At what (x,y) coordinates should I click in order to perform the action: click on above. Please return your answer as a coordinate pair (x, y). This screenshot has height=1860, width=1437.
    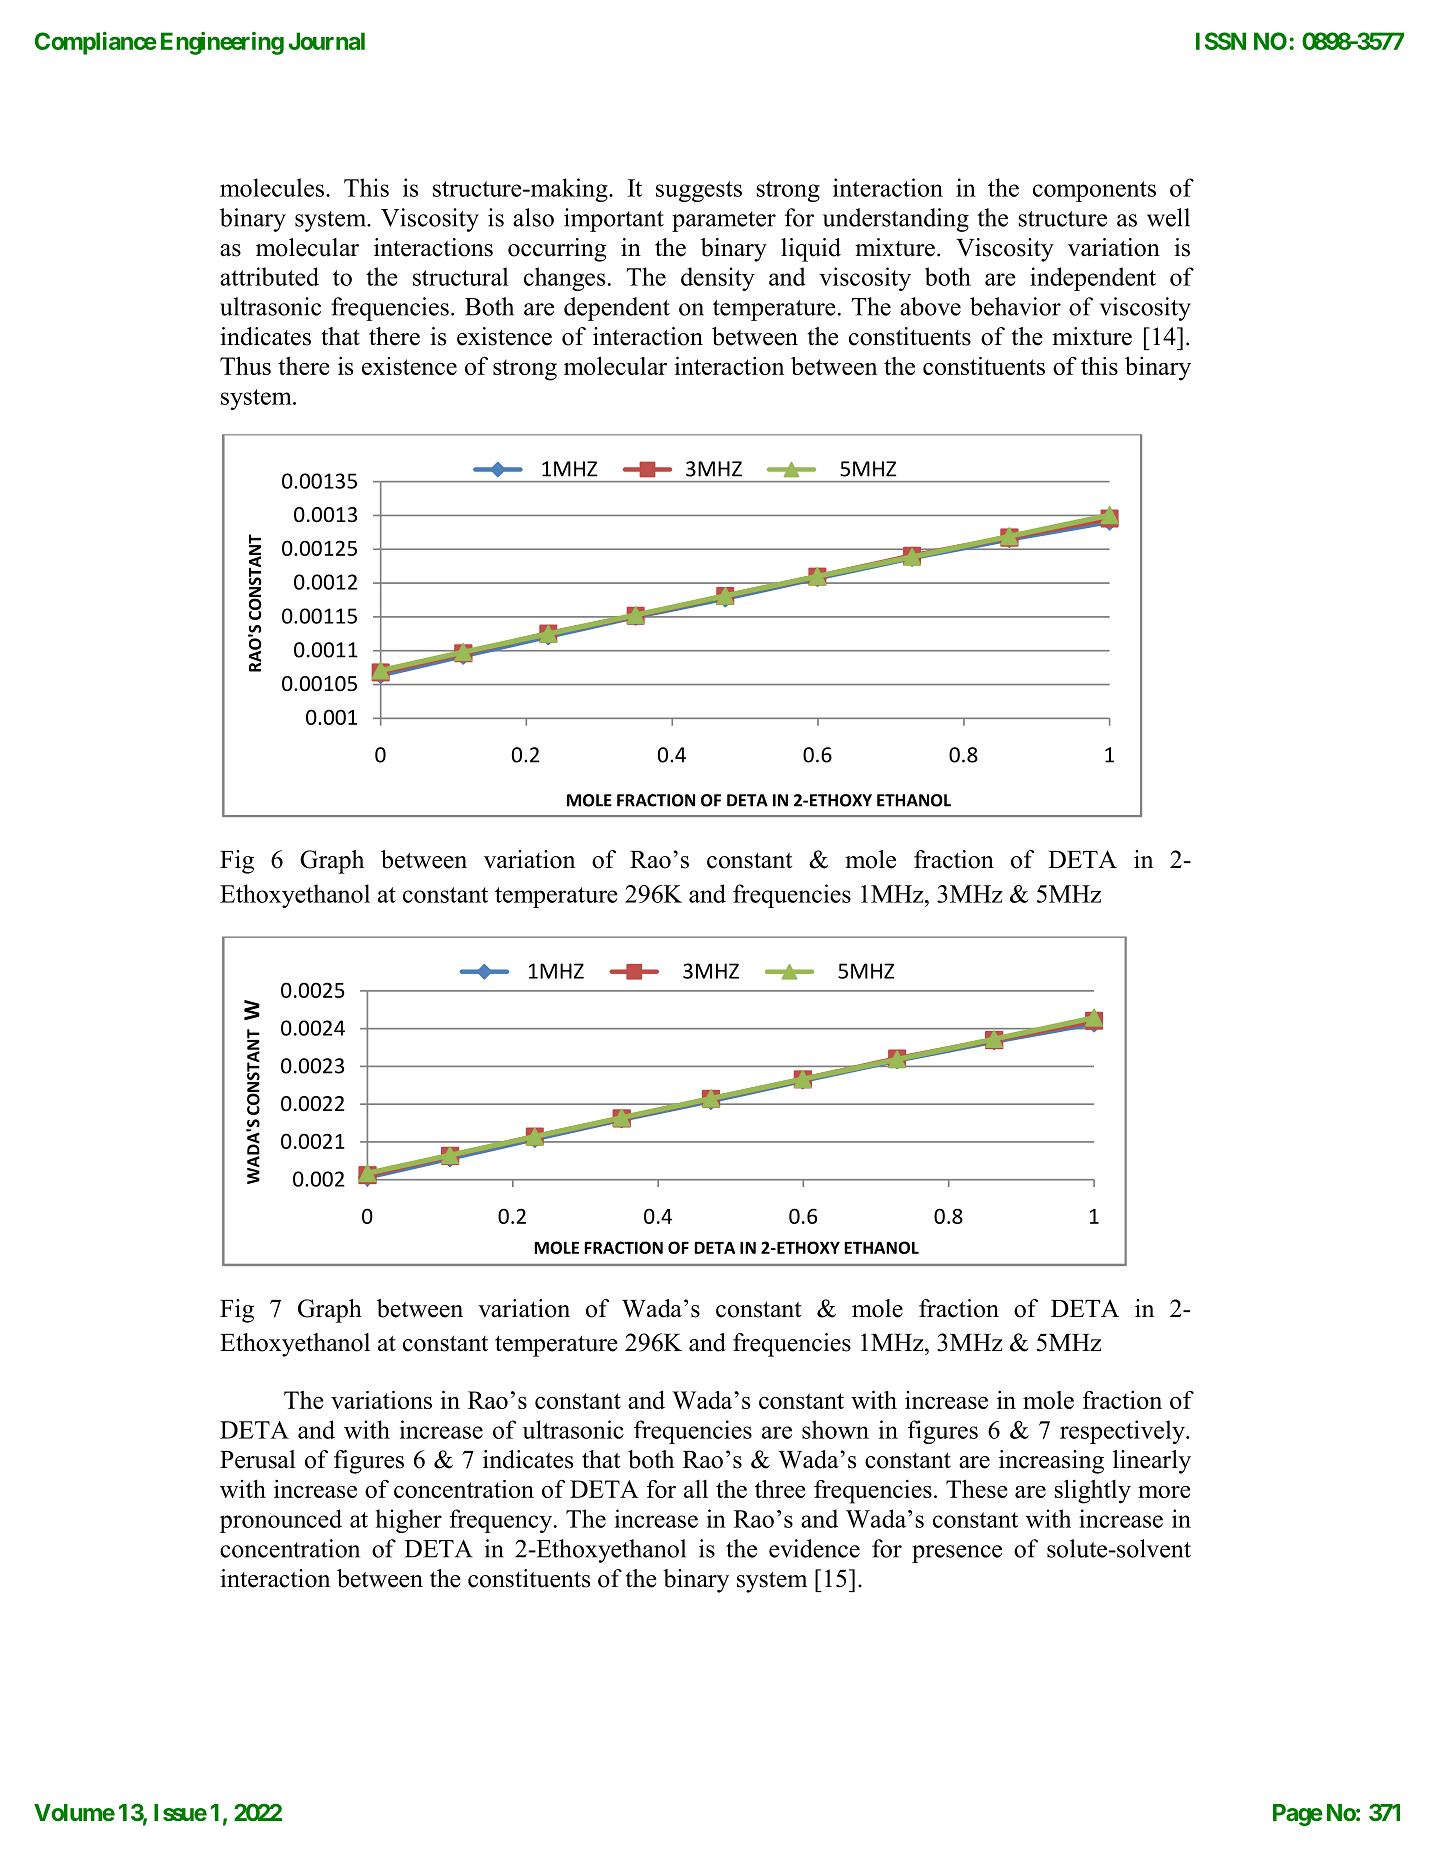
    Looking at the image, I should click on (930, 306).
